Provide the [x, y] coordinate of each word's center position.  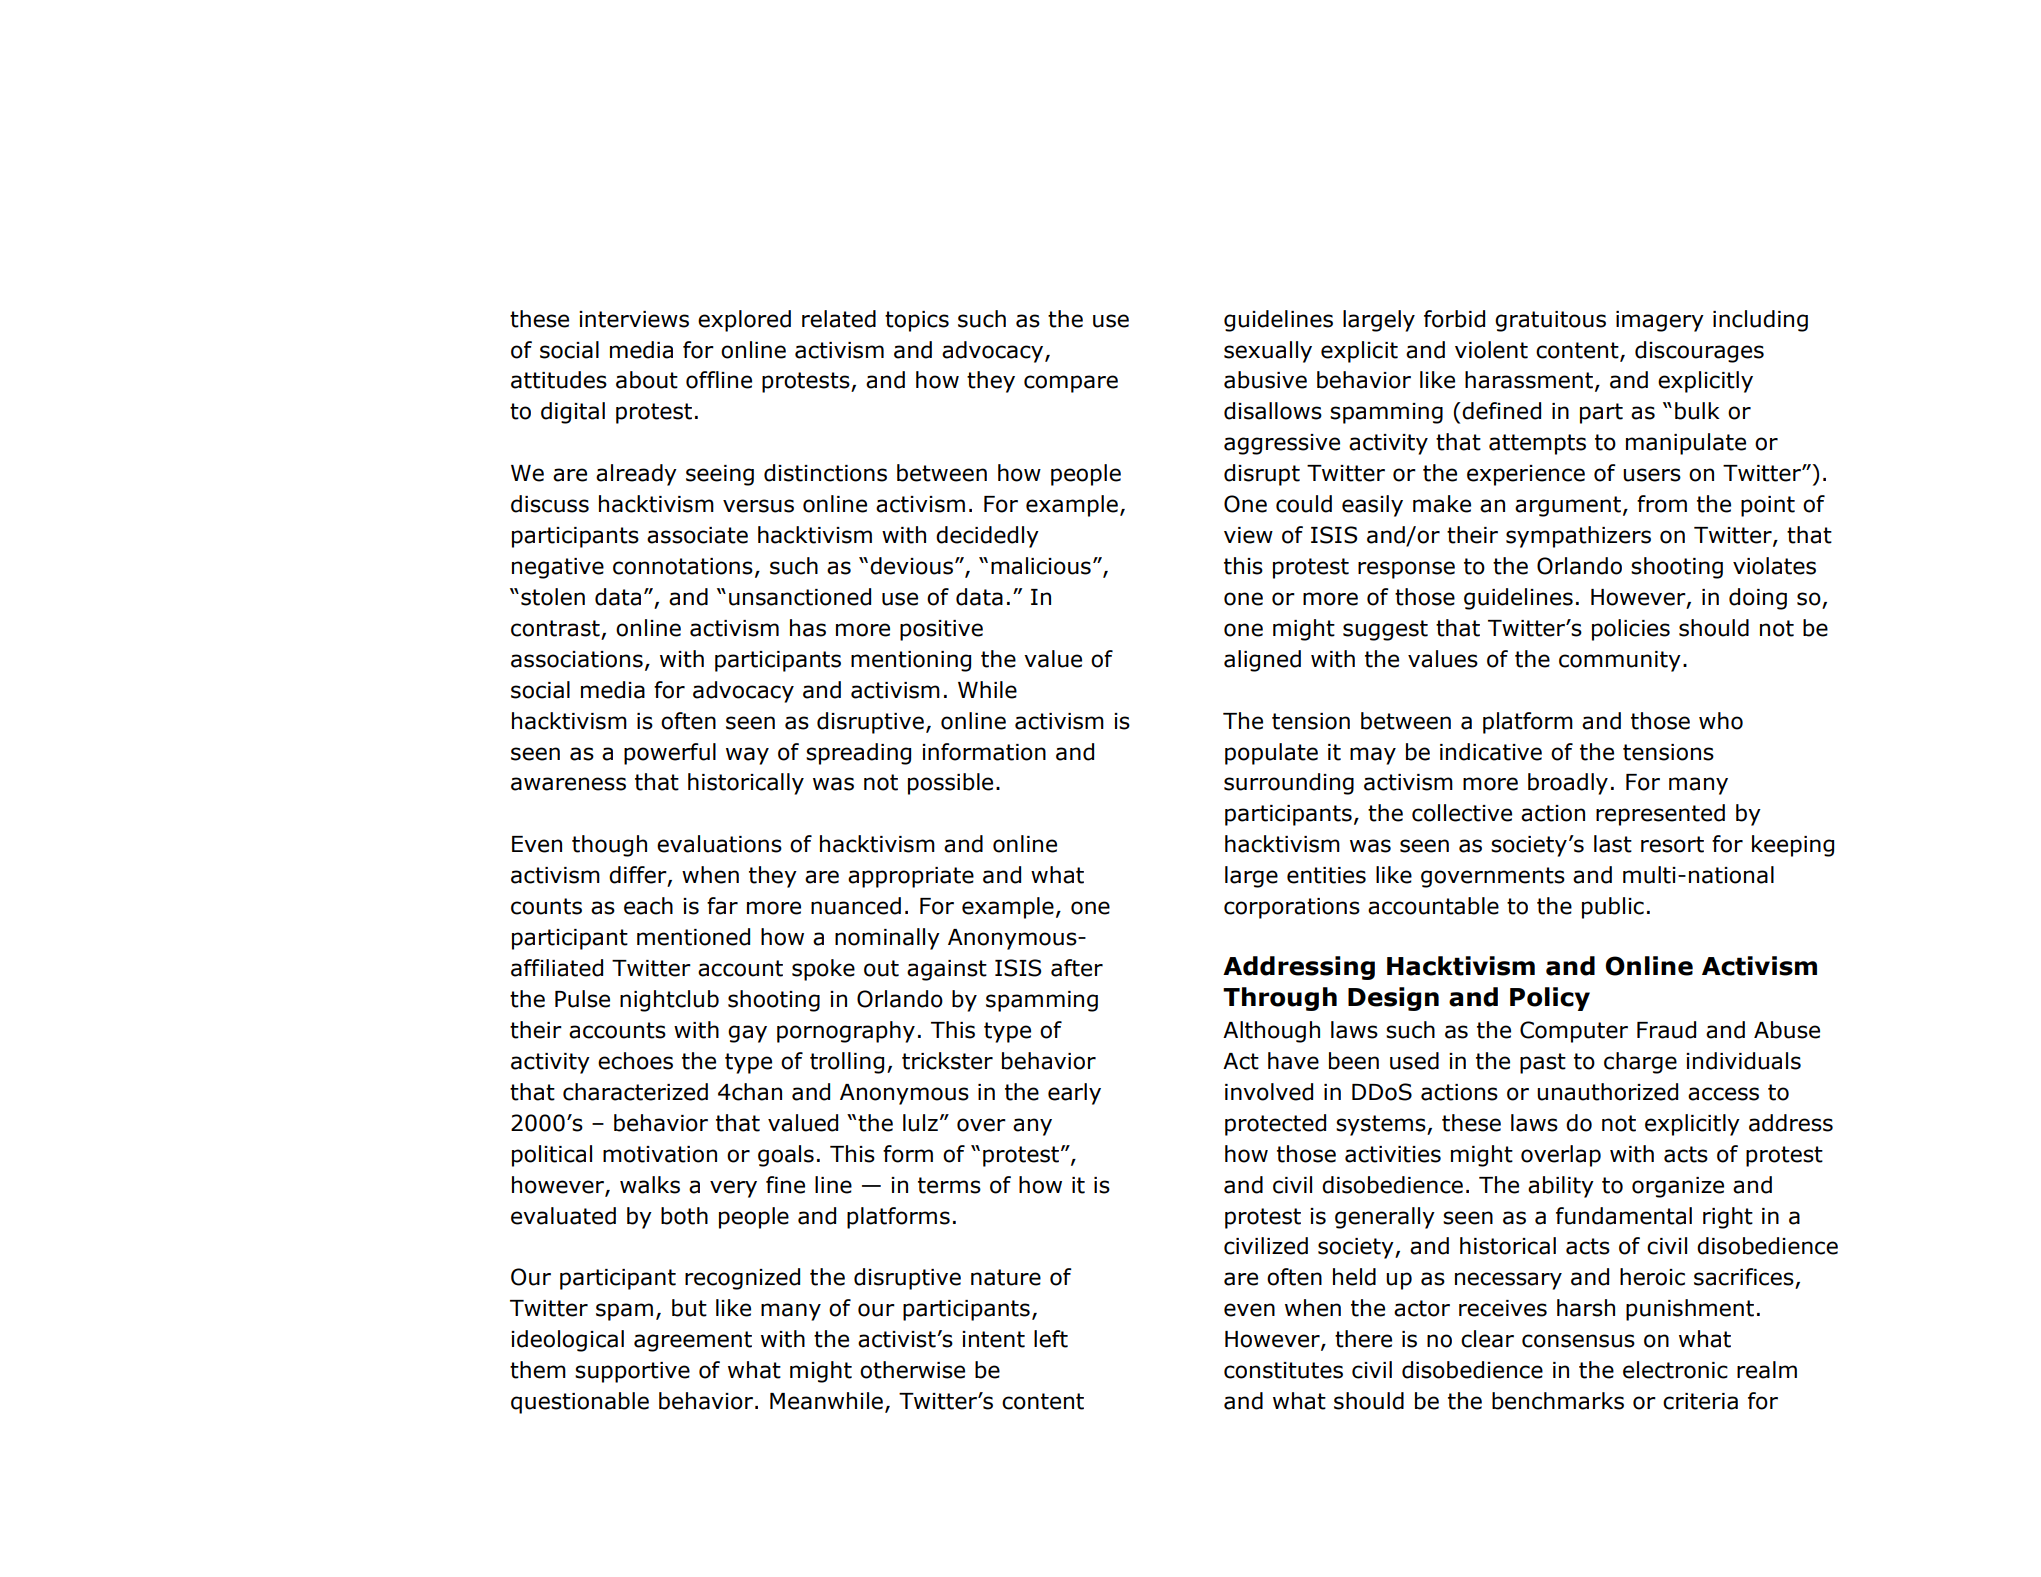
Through [1280, 999]
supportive [632, 1372]
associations [577, 659]
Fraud [1666, 1030]
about [647, 380]
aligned [1262, 661]
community [1620, 661]
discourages [1699, 352]
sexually [1268, 352]
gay [747, 1034]
